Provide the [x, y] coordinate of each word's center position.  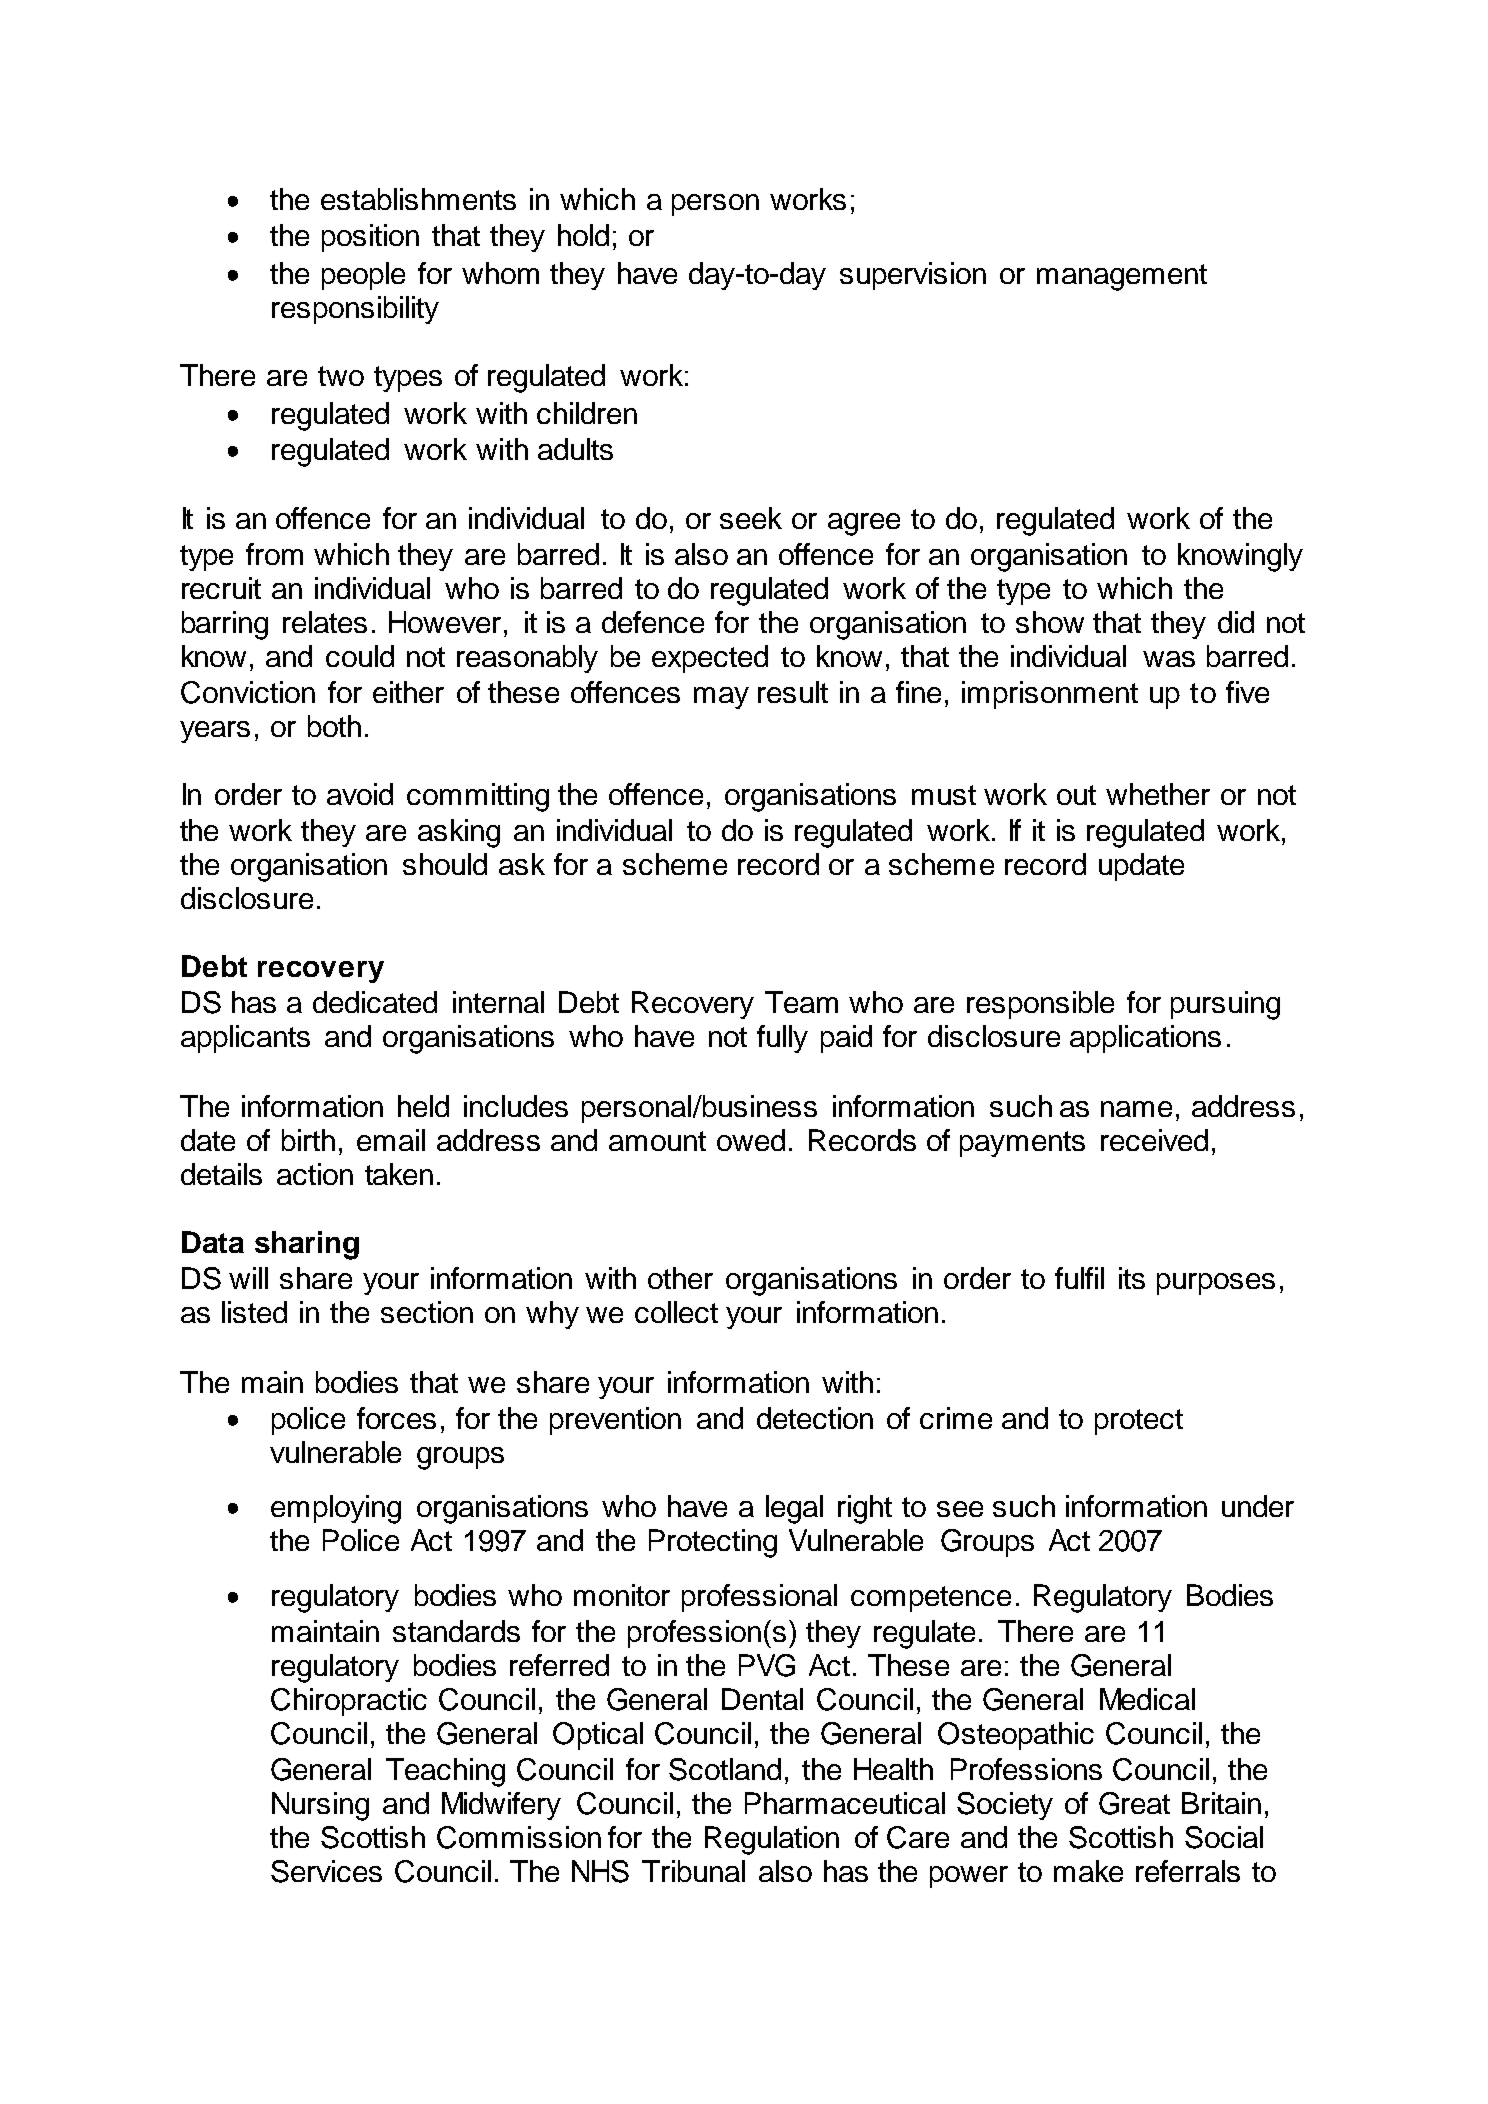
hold [583, 235]
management [1122, 277]
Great [1134, 1803]
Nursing [320, 1806]
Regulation [772, 1840]
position [370, 238]
